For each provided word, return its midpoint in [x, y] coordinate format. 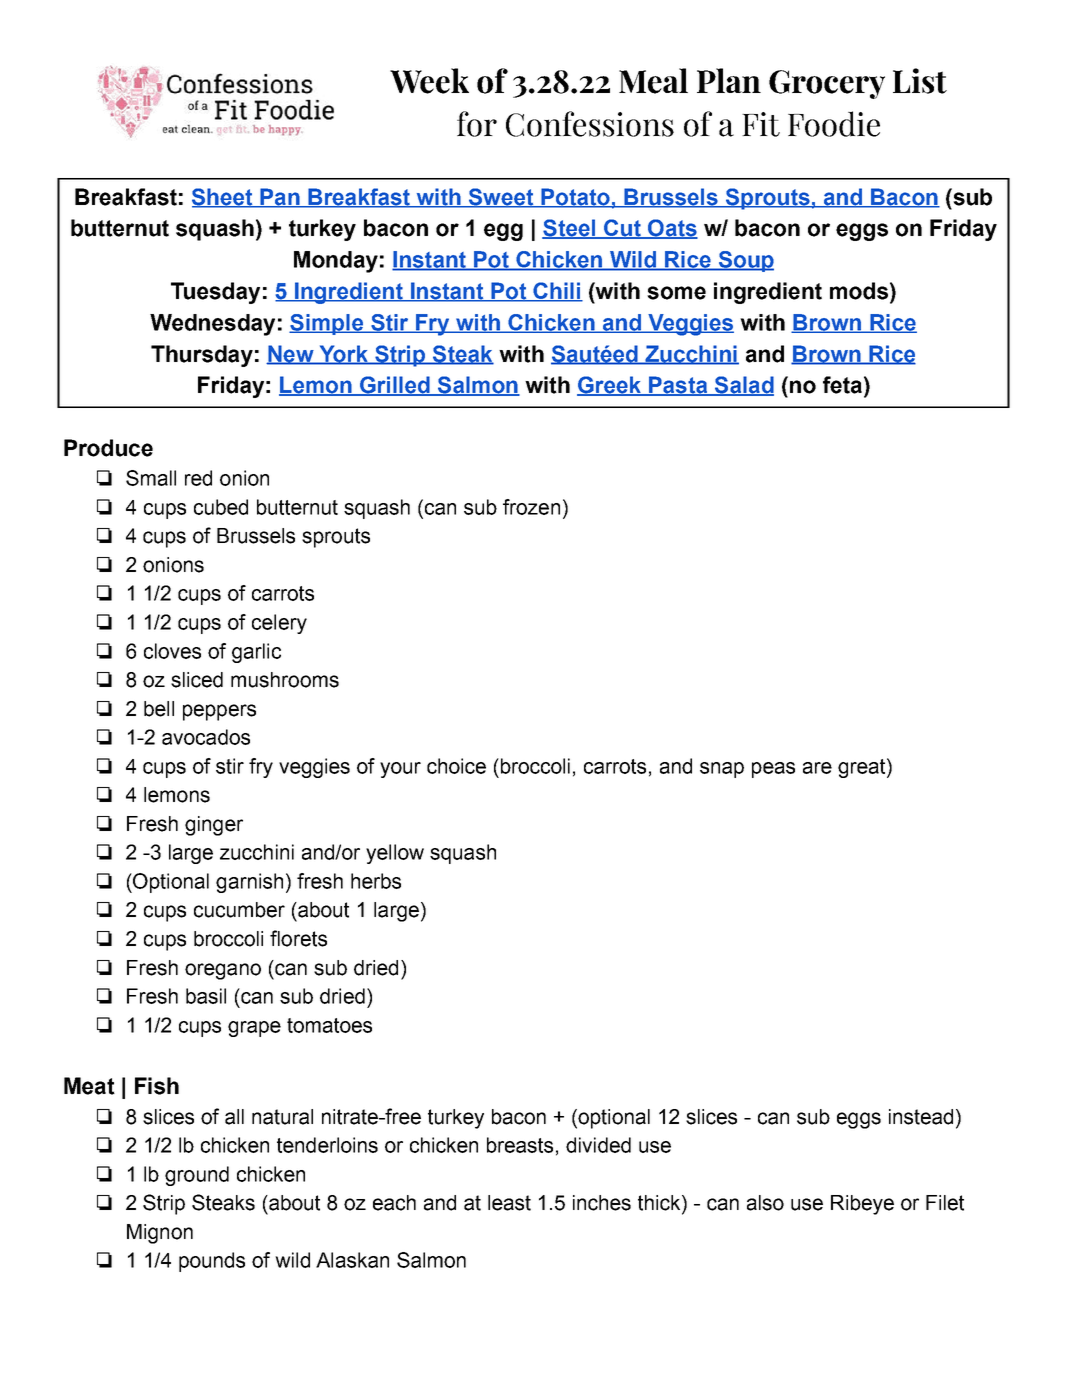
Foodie [834, 124]
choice [456, 766]
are [817, 768]
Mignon [160, 1234]
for [477, 124]
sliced [197, 680]
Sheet [223, 198]
